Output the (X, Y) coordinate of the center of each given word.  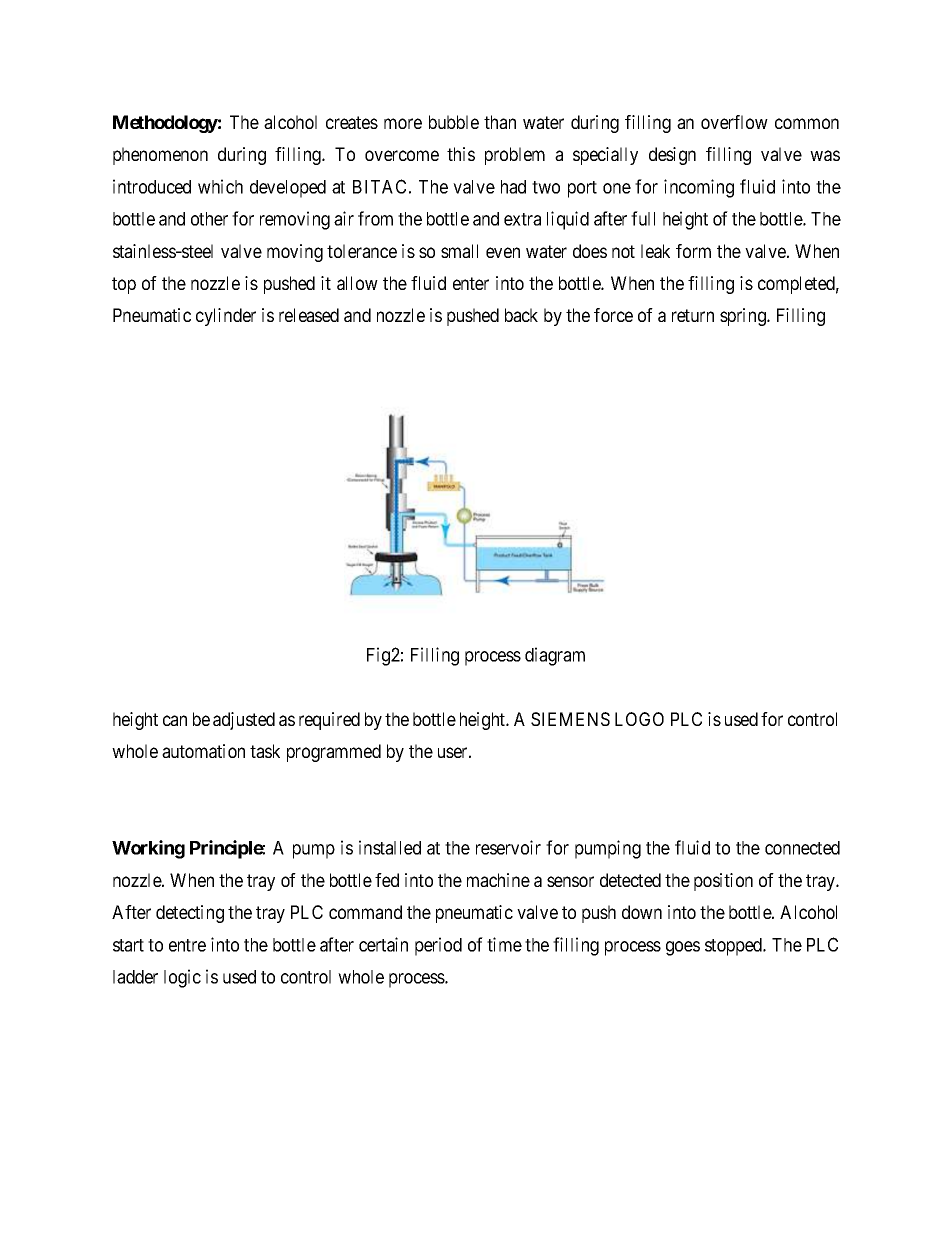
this (461, 154)
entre (187, 945)
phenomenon (160, 156)
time (504, 944)
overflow (734, 122)
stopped (735, 947)
